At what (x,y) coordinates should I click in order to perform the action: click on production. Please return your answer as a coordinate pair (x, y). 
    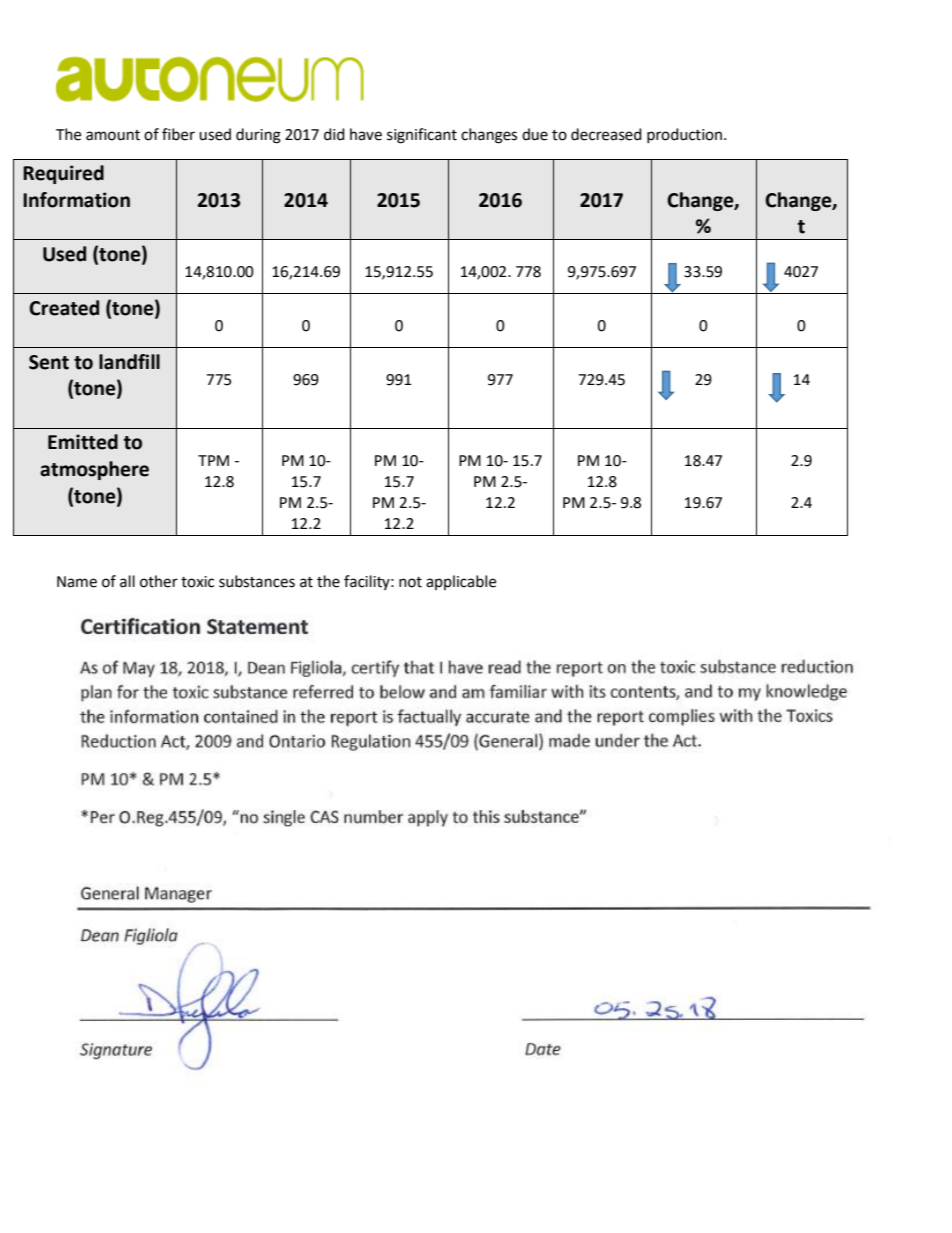
    Looking at the image, I should click on (686, 135).
